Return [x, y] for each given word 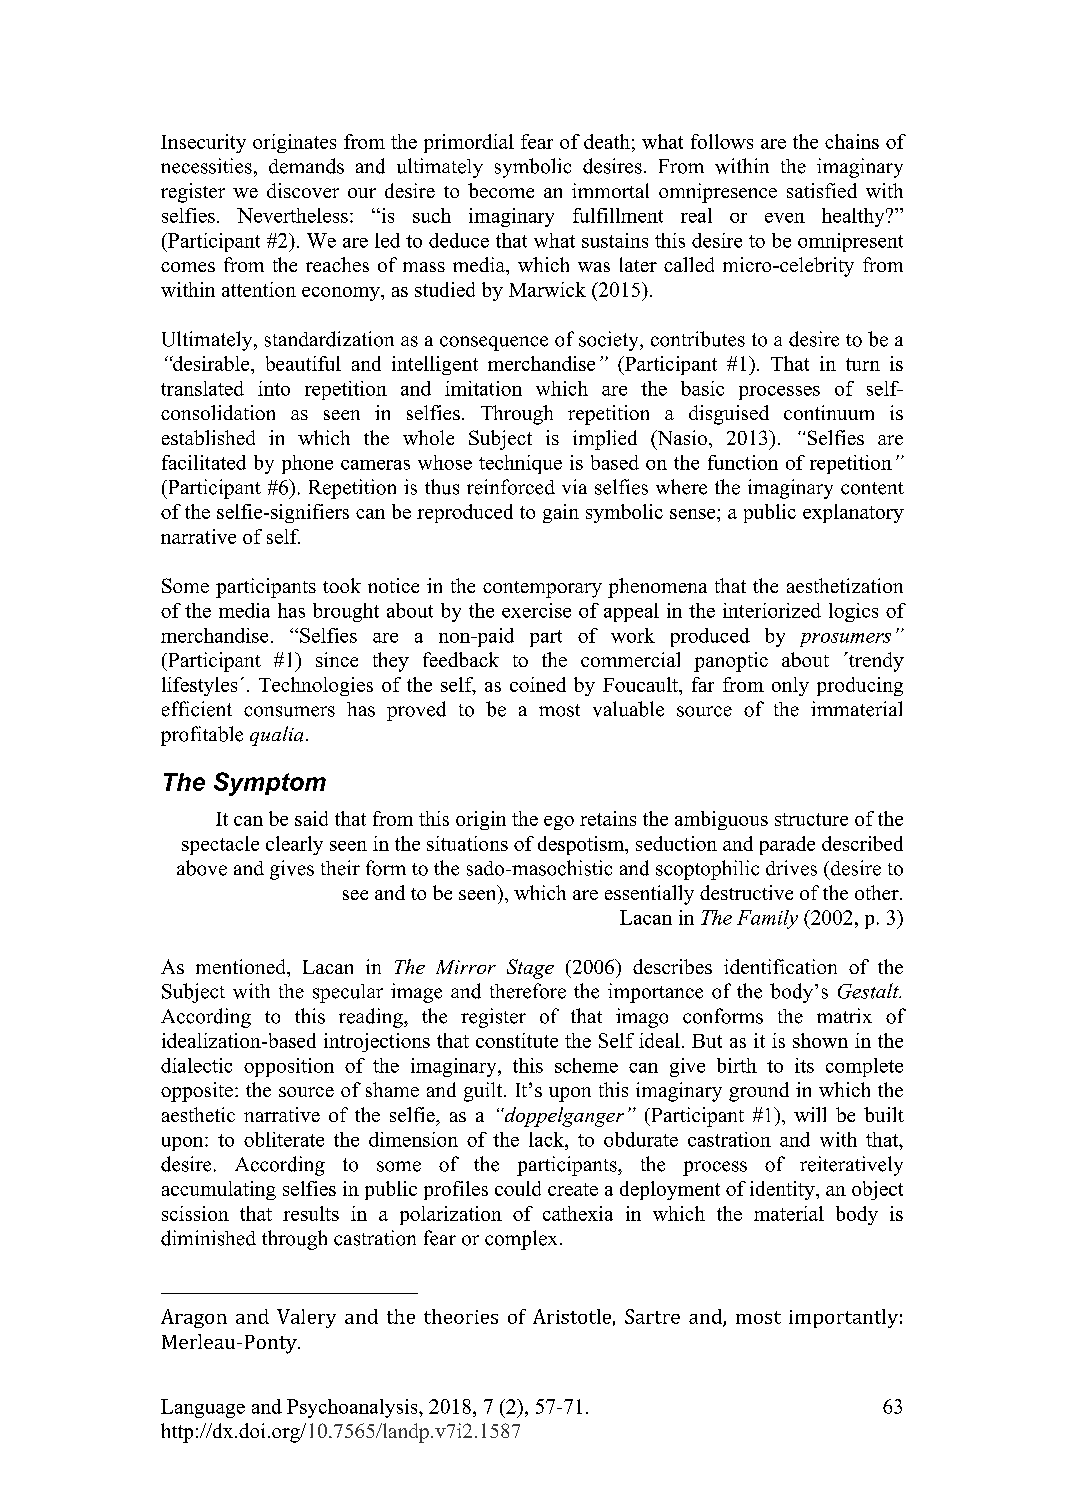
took [342, 585]
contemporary [542, 589]
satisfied [822, 190]
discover [303, 190]
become [501, 190]
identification [780, 966]
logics [853, 612]
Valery [306, 1318]
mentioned [242, 966]
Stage [530, 969]
